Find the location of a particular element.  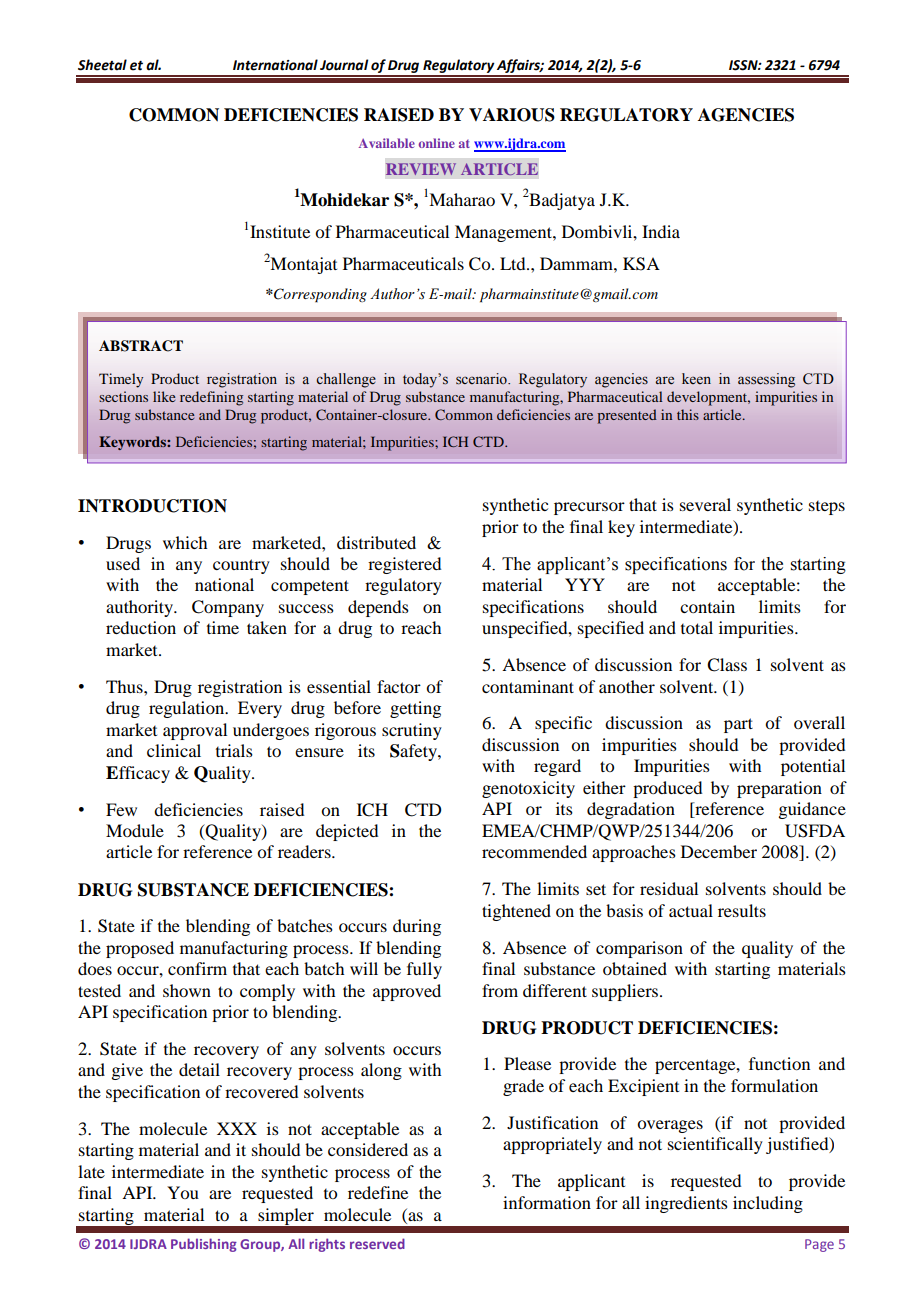

Journal is located at coordinates (344, 65).
